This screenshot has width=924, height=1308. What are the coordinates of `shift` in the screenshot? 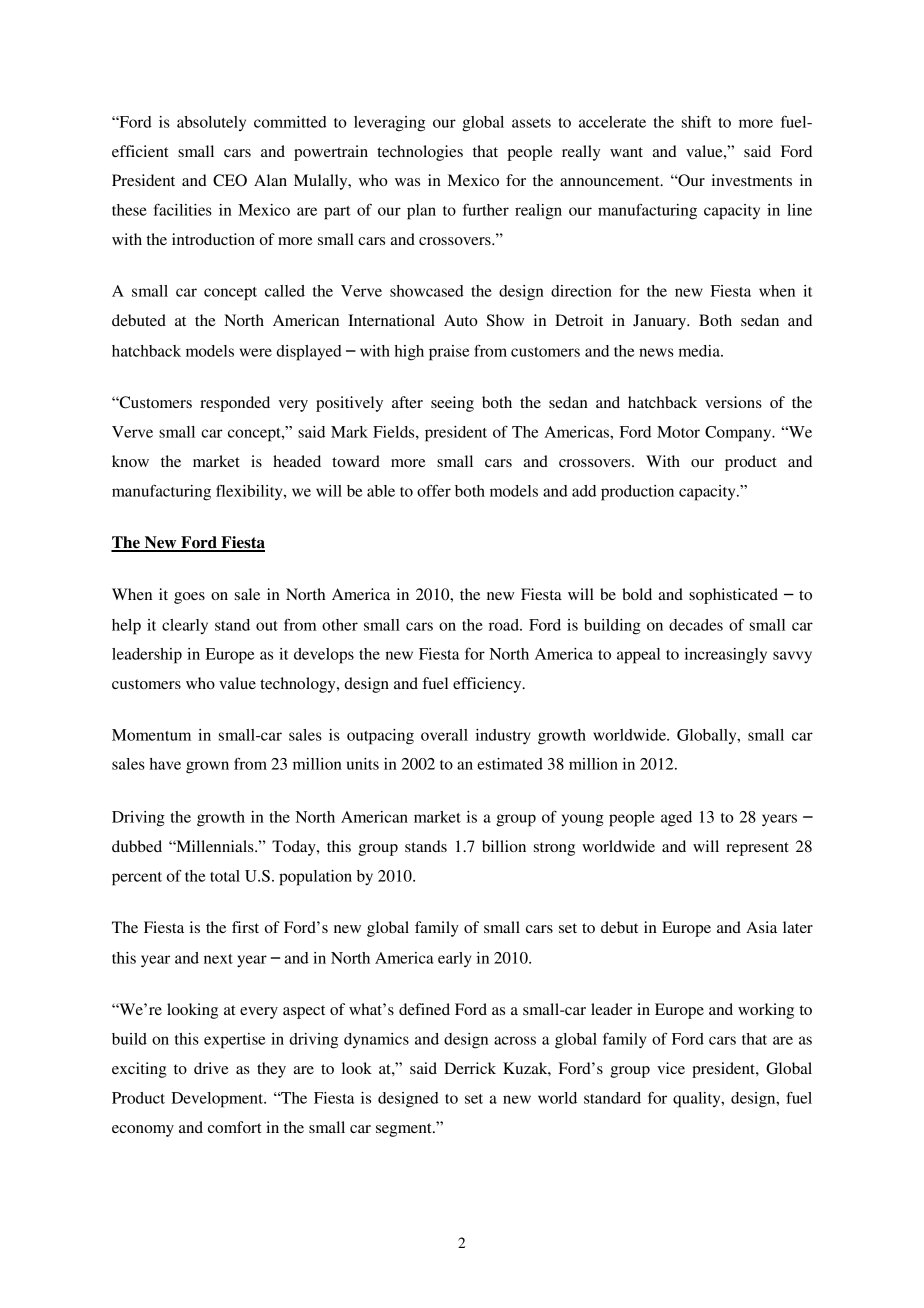 It's located at (696, 121).
